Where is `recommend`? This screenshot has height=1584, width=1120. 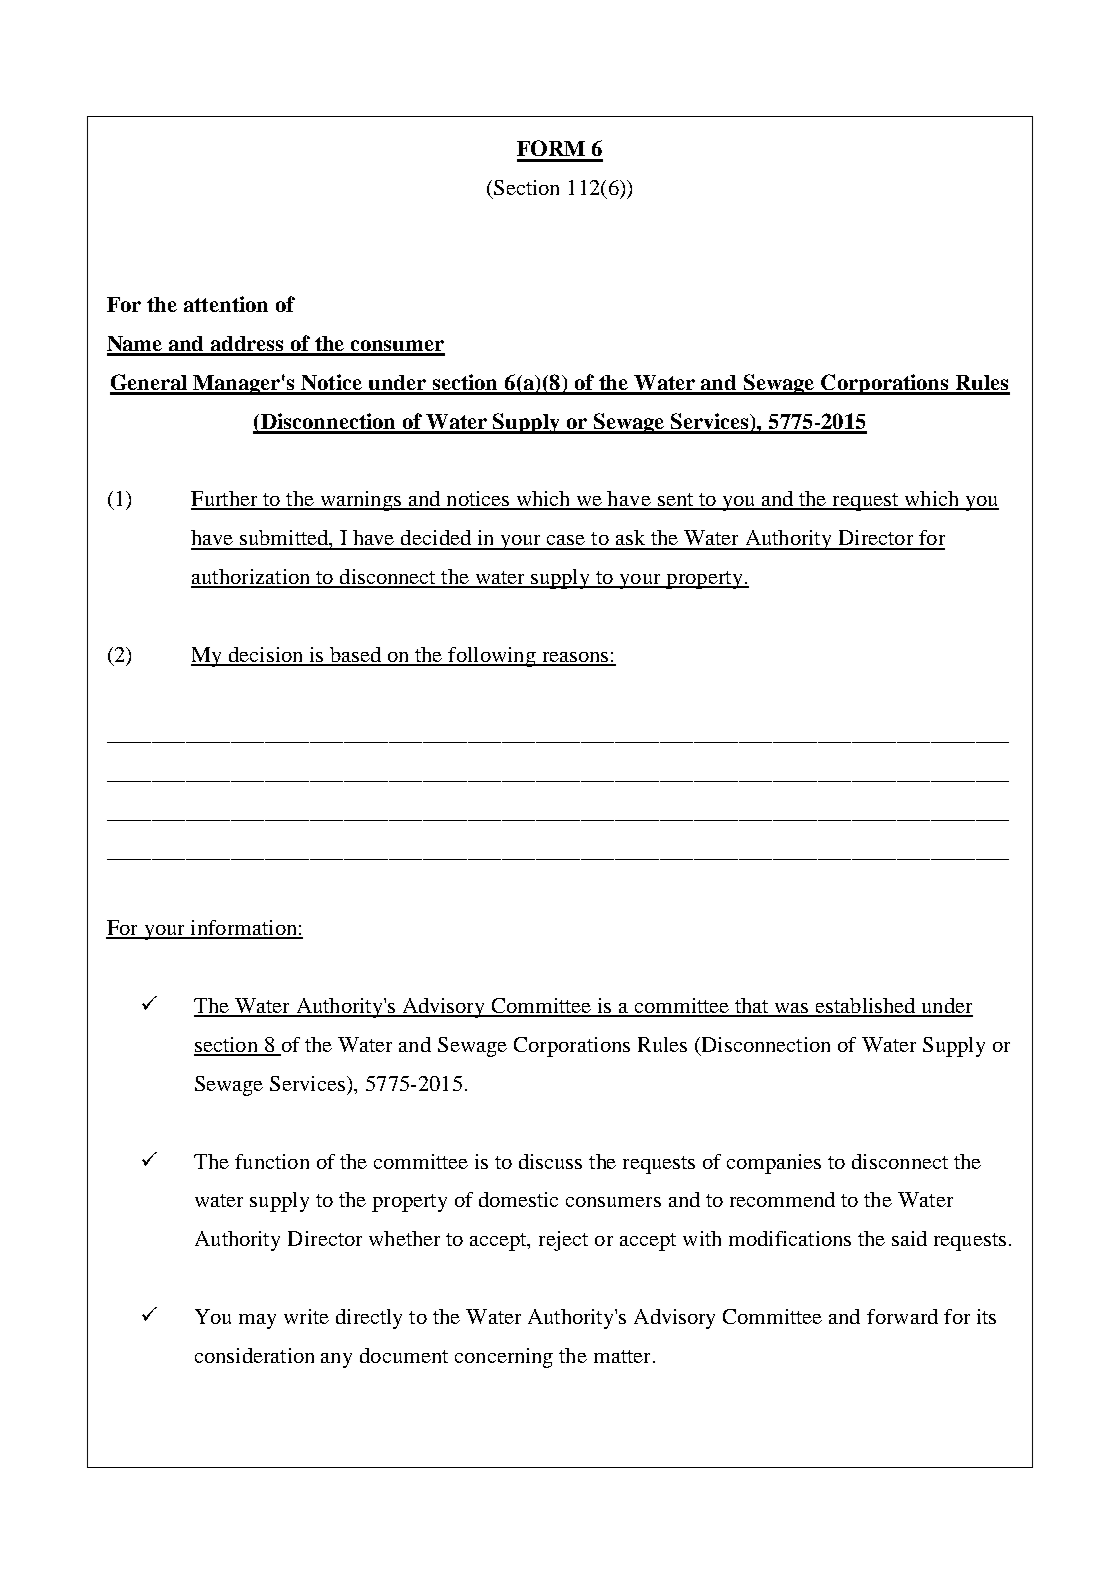 recommend is located at coordinates (782, 1199).
